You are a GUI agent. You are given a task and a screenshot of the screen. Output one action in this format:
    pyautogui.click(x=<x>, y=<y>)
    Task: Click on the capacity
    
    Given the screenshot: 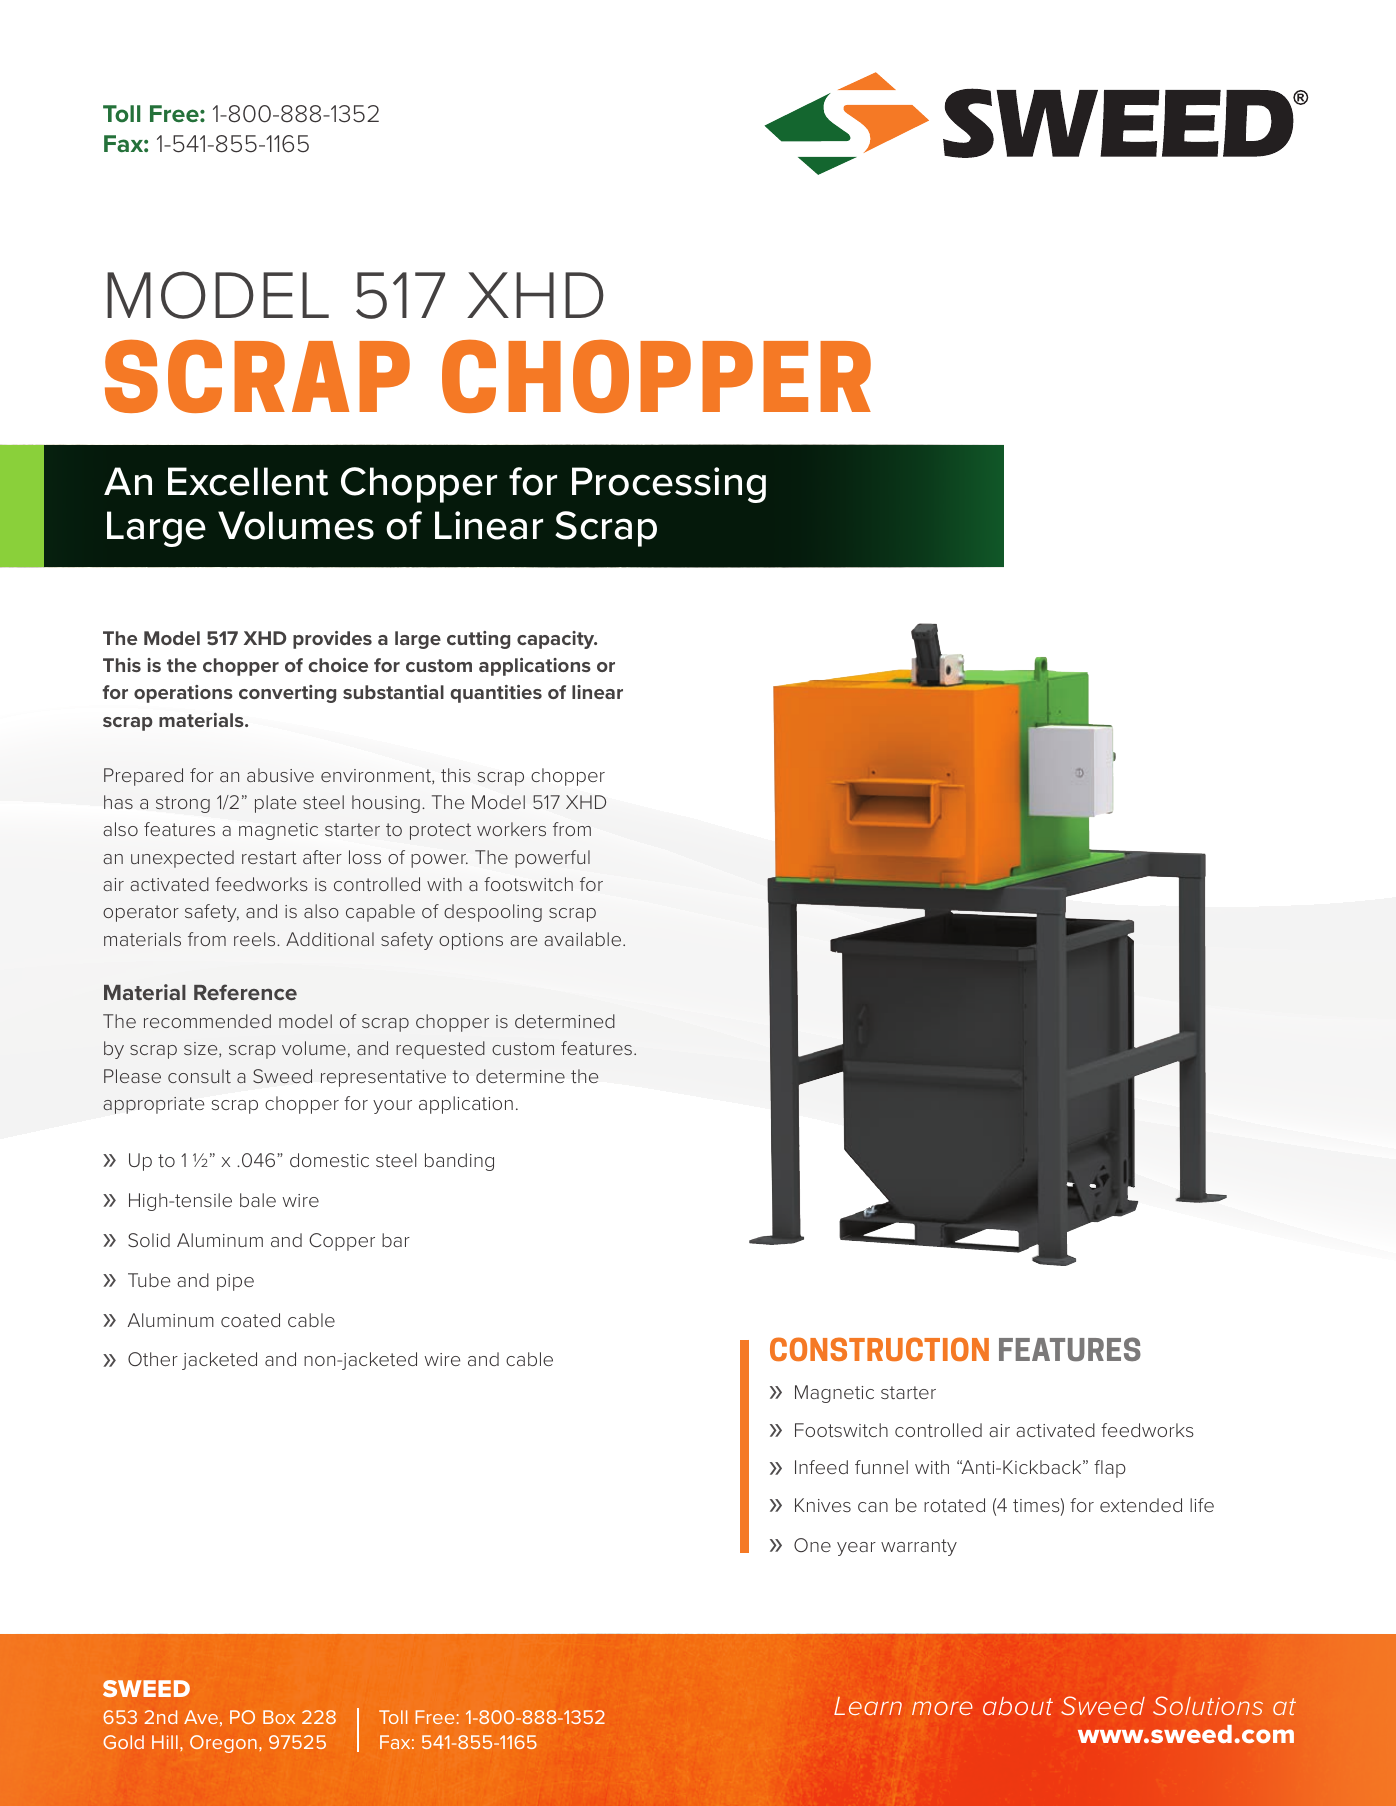 What is the action you would take?
    pyautogui.click(x=557, y=640)
